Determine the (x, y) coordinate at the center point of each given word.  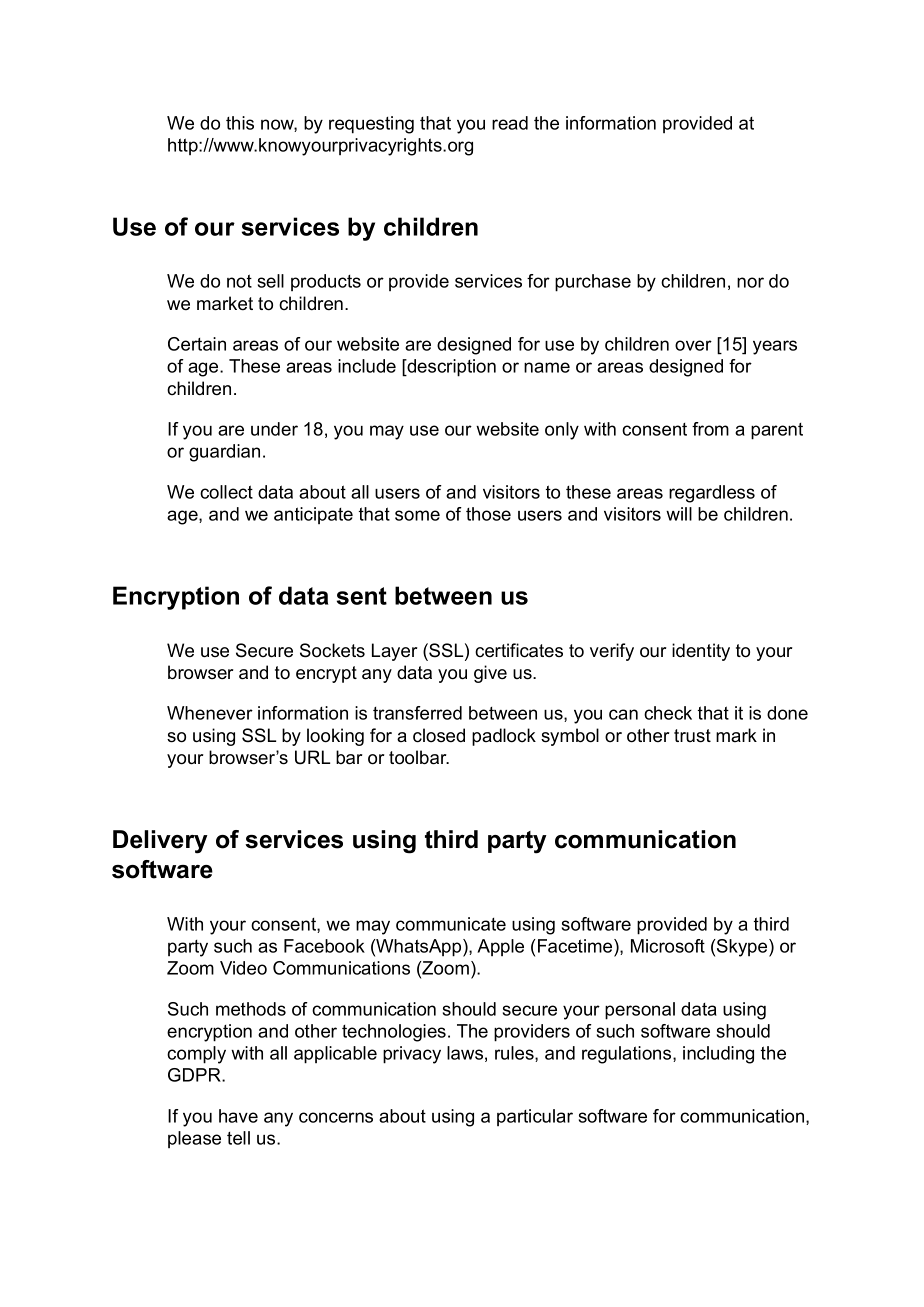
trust (692, 736)
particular (535, 1117)
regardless (712, 494)
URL (312, 757)
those (488, 514)
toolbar (419, 757)
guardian (224, 453)
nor (750, 282)
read (510, 123)
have (238, 1116)
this (240, 123)
